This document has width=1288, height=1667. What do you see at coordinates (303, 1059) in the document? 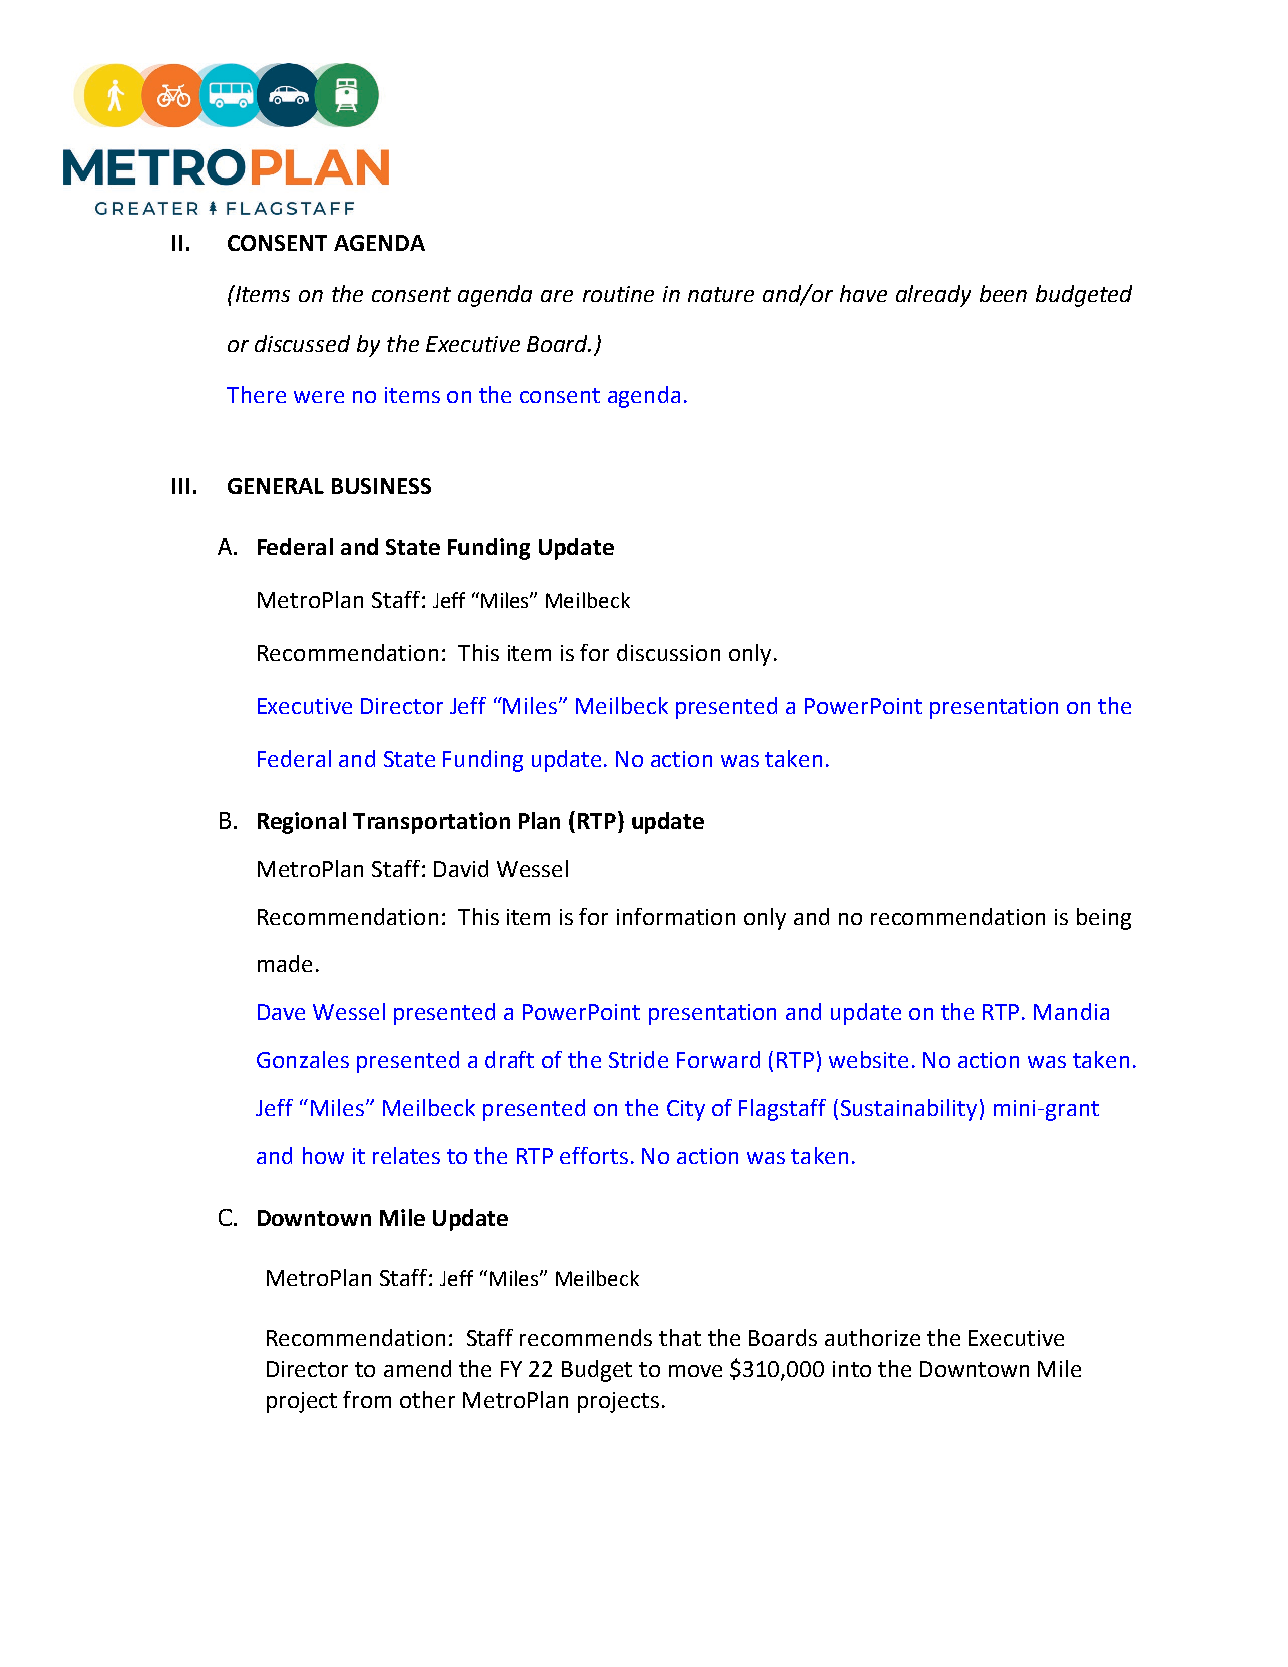
I see `Gonzales` at bounding box center [303, 1059].
